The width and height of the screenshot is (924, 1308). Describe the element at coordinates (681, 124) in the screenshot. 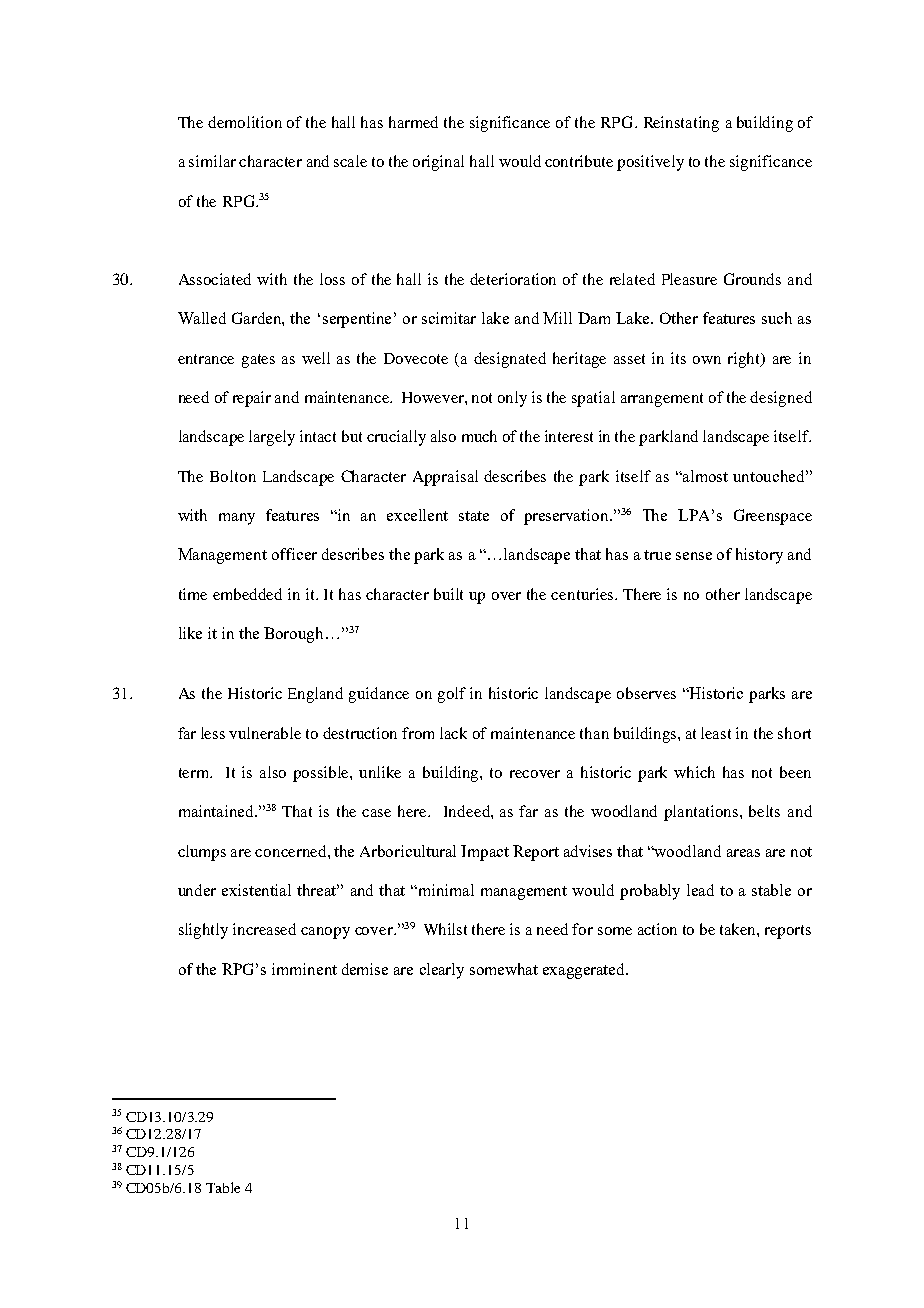

I see `Reinstating` at that location.
